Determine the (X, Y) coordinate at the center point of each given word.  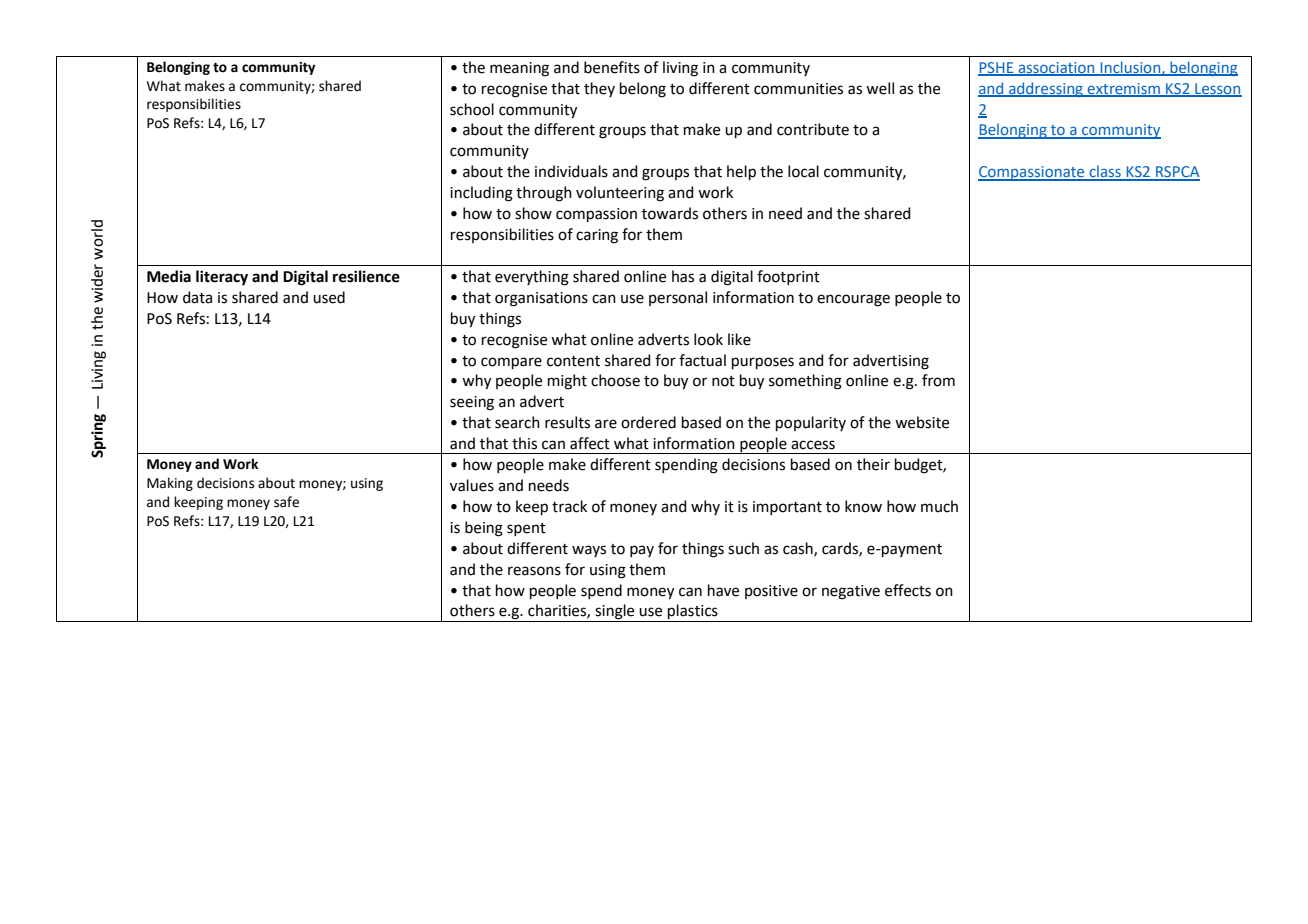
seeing (472, 403)
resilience (366, 276)
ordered (648, 422)
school (472, 109)
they (599, 89)
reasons (534, 571)
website (922, 422)
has (683, 276)
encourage (853, 300)
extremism (1124, 89)
